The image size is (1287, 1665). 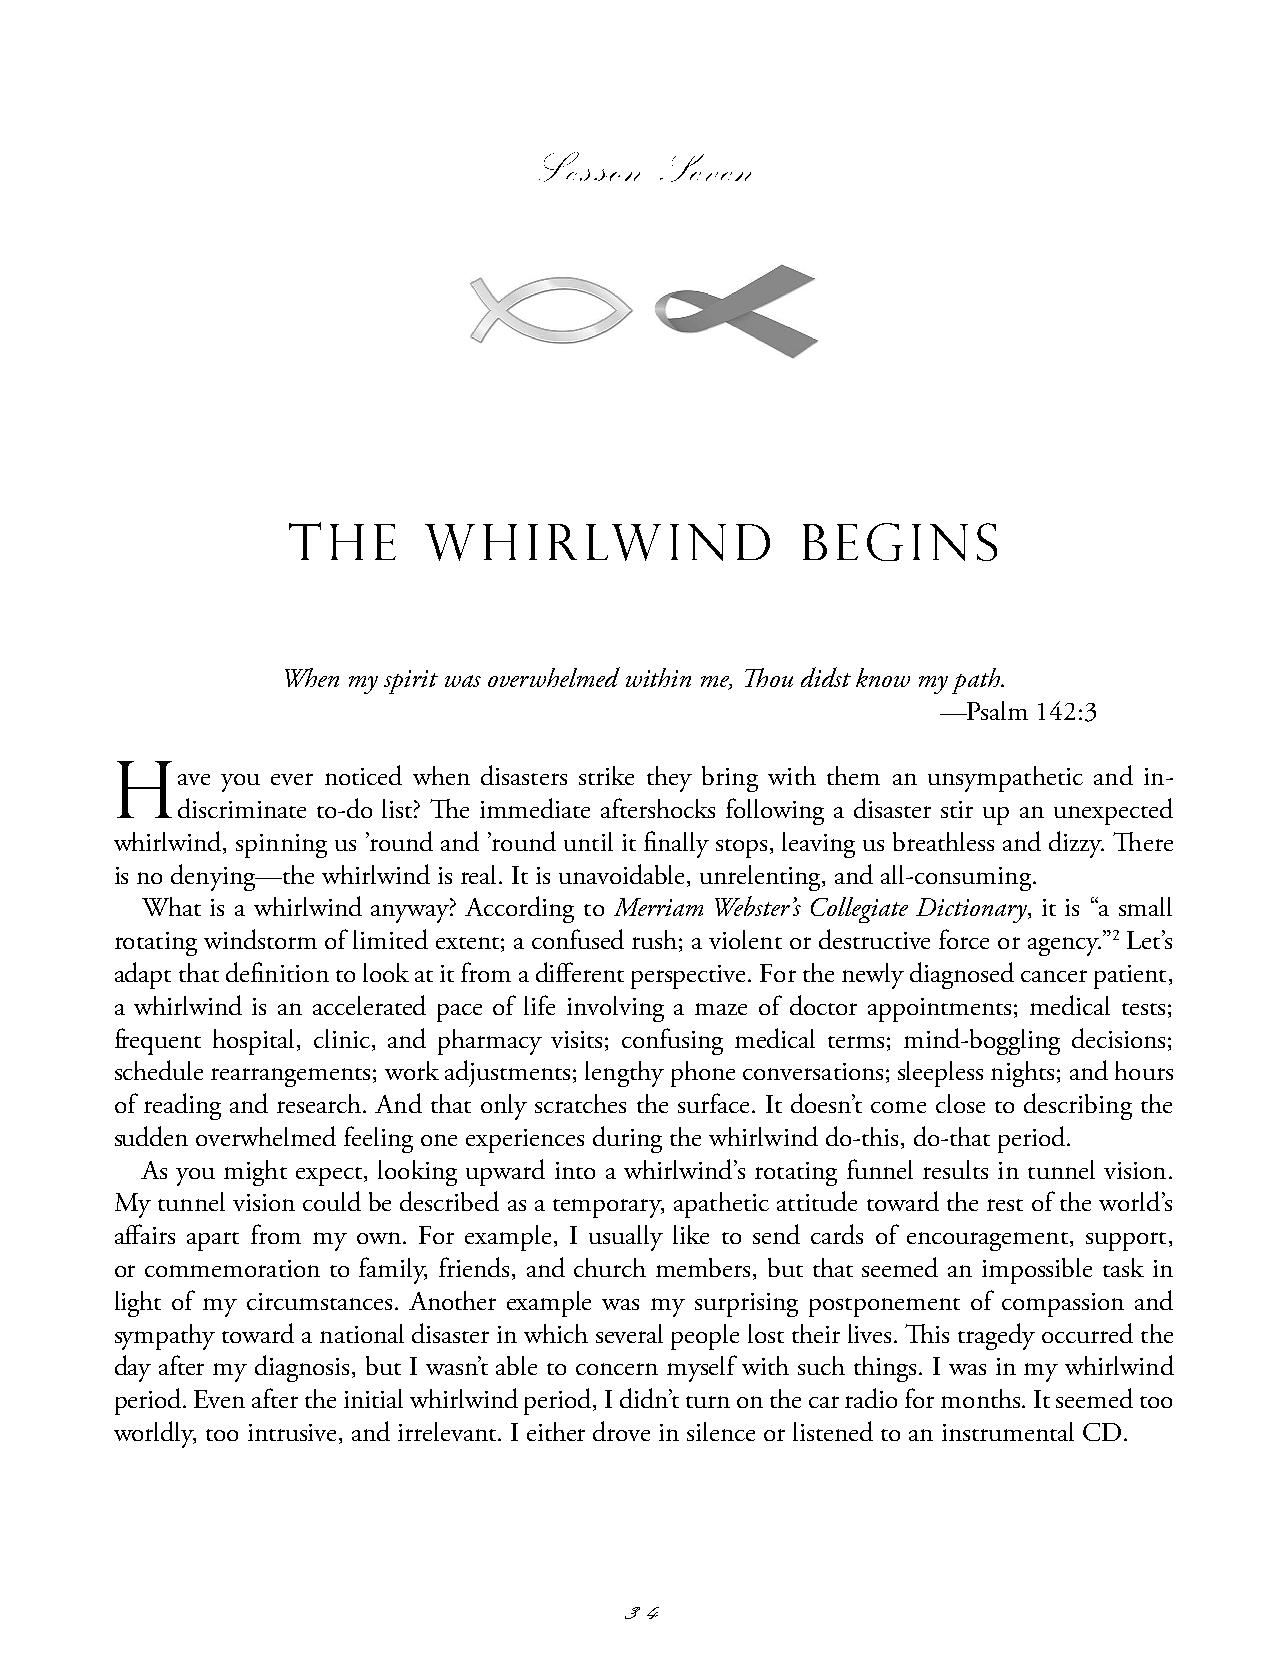 What do you see at coordinates (589, 167) in the page?
I see `Lesson` at bounding box center [589, 167].
